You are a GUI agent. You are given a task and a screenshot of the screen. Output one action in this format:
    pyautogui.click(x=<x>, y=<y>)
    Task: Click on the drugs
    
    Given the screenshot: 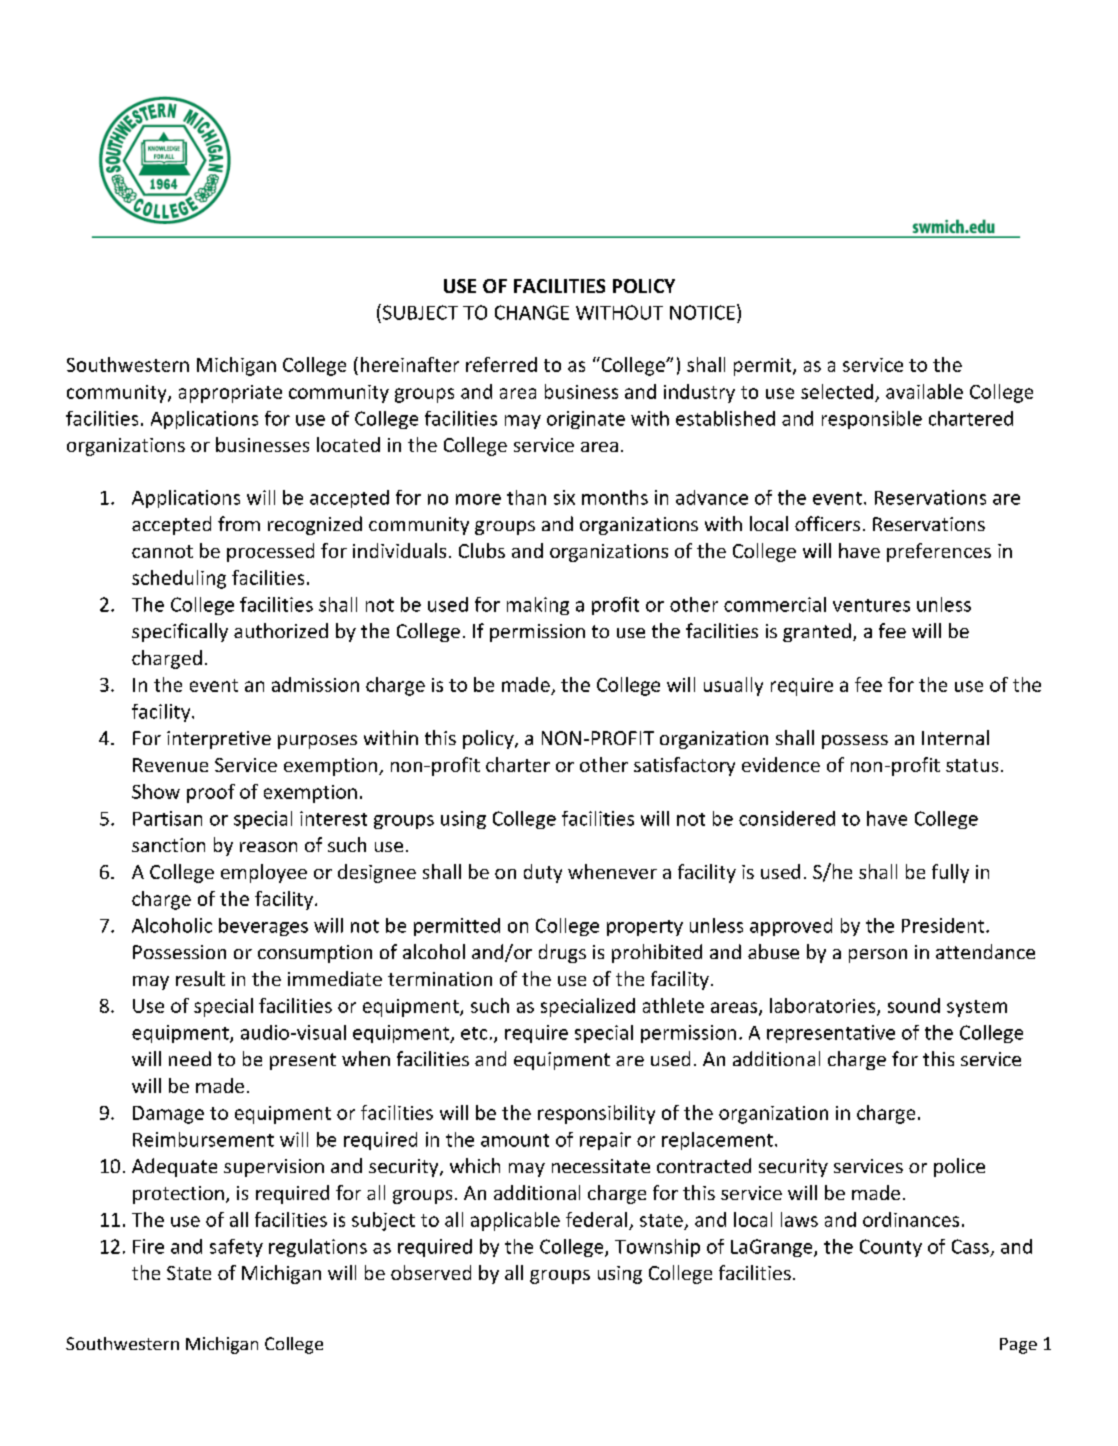 What is the action you would take?
    pyautogui.click(x=562, y=953)
